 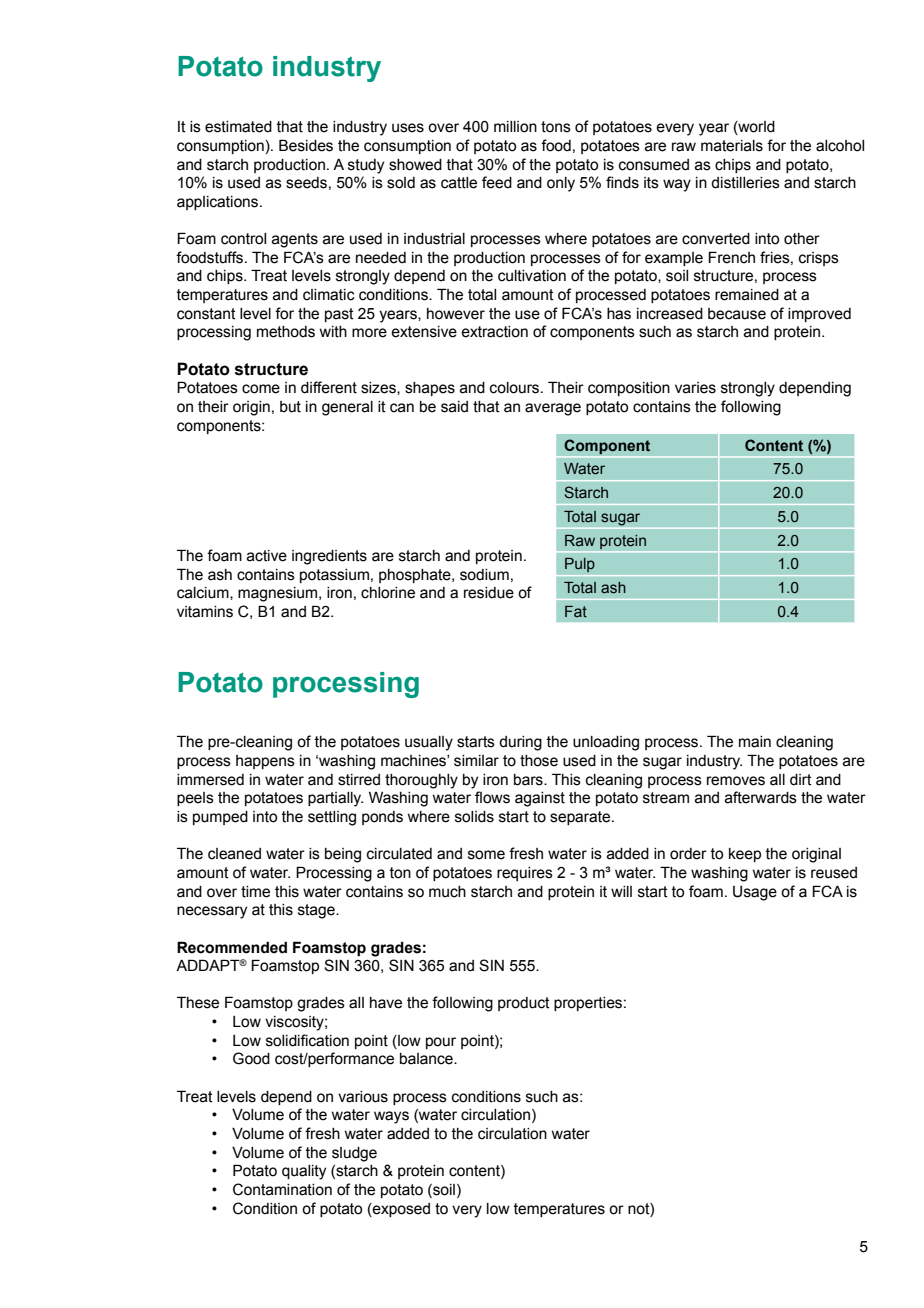 What do you see at coordinates (400, 1210) in the screenshot?
I see `exposed` at bounding box center [400, 1210].
